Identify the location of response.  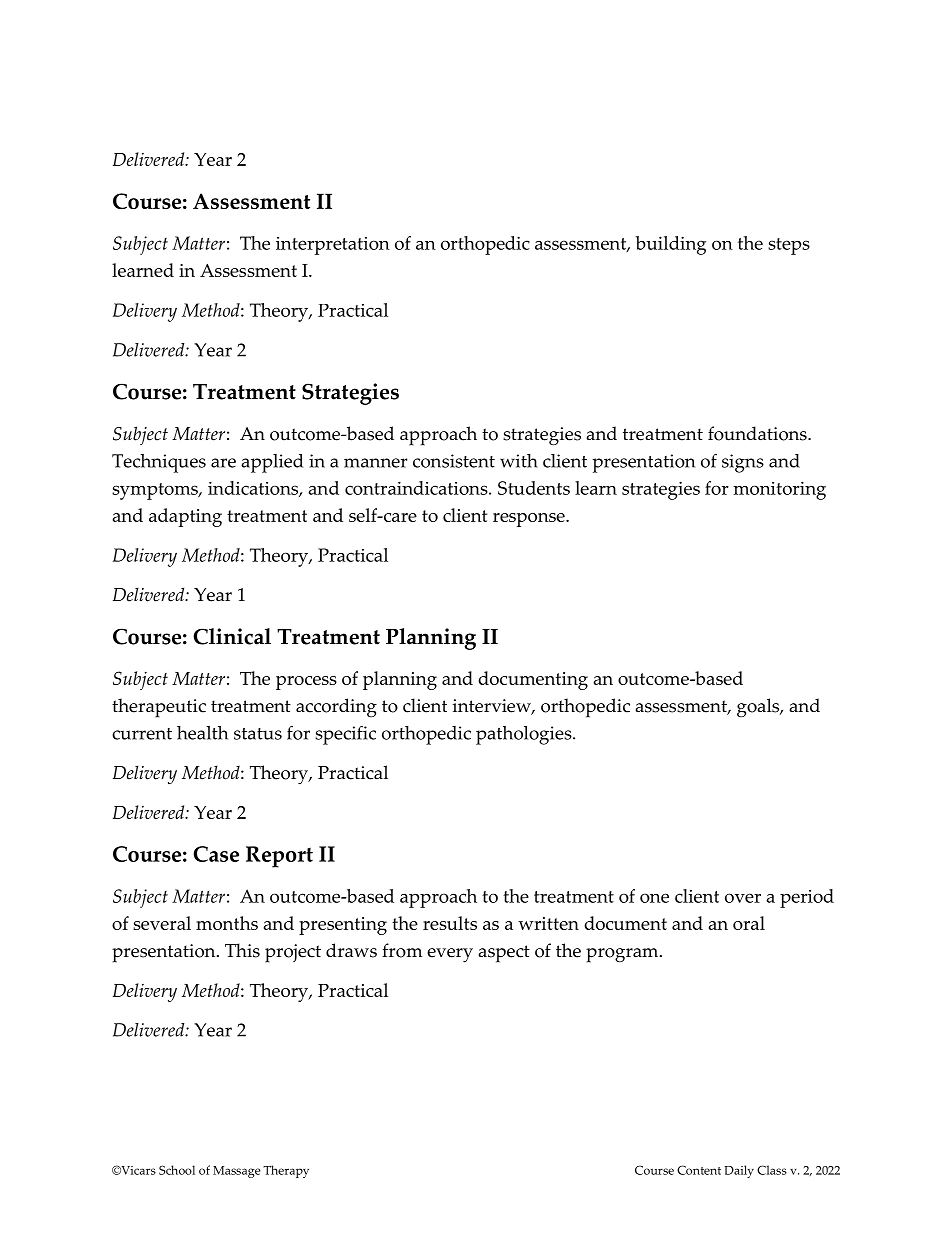
(530, 520).
